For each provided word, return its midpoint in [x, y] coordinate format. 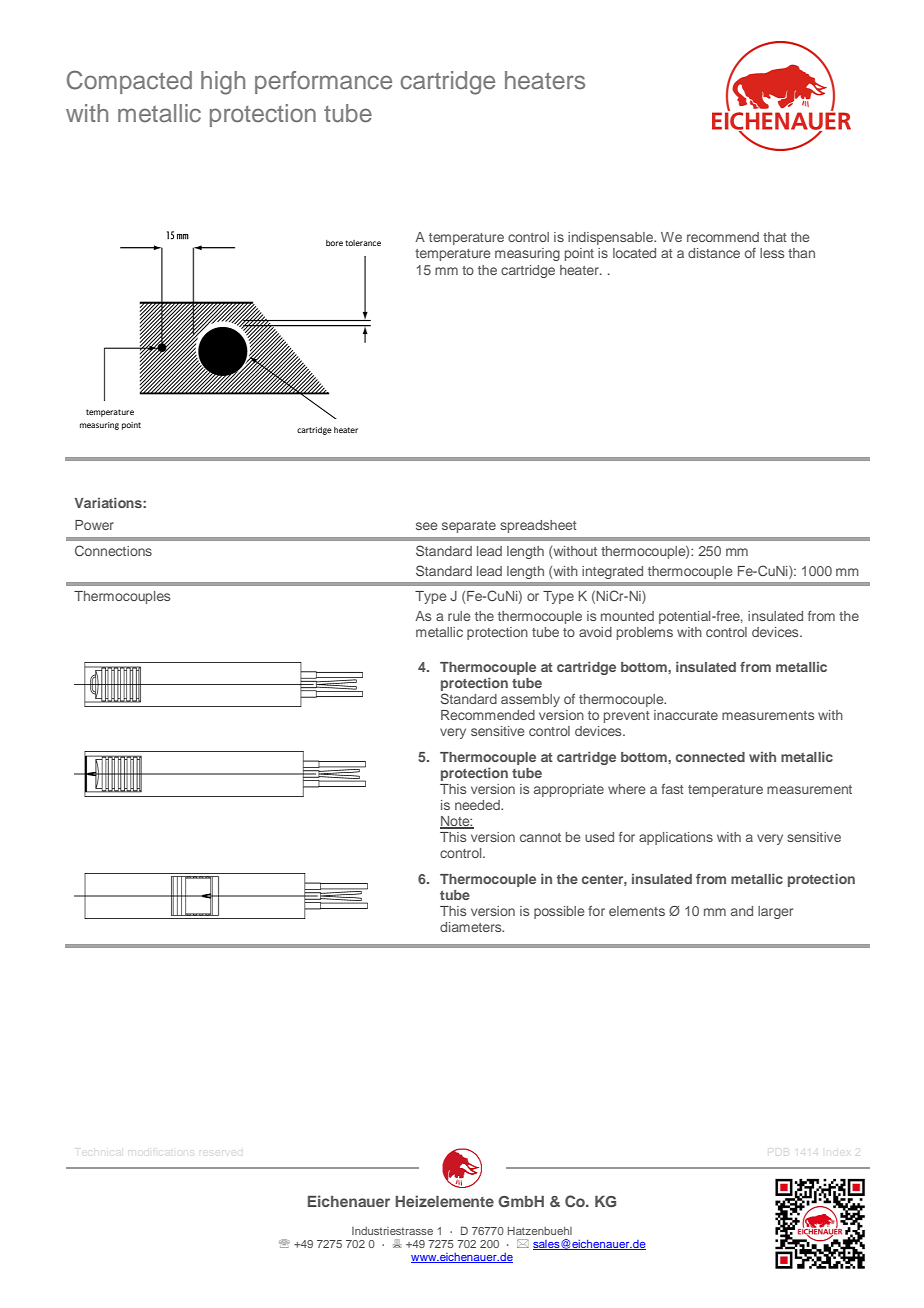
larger [775, 912]
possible [559, 912]
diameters [472, 927]
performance [323, 82]
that [775, 237]
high [223, 83]
